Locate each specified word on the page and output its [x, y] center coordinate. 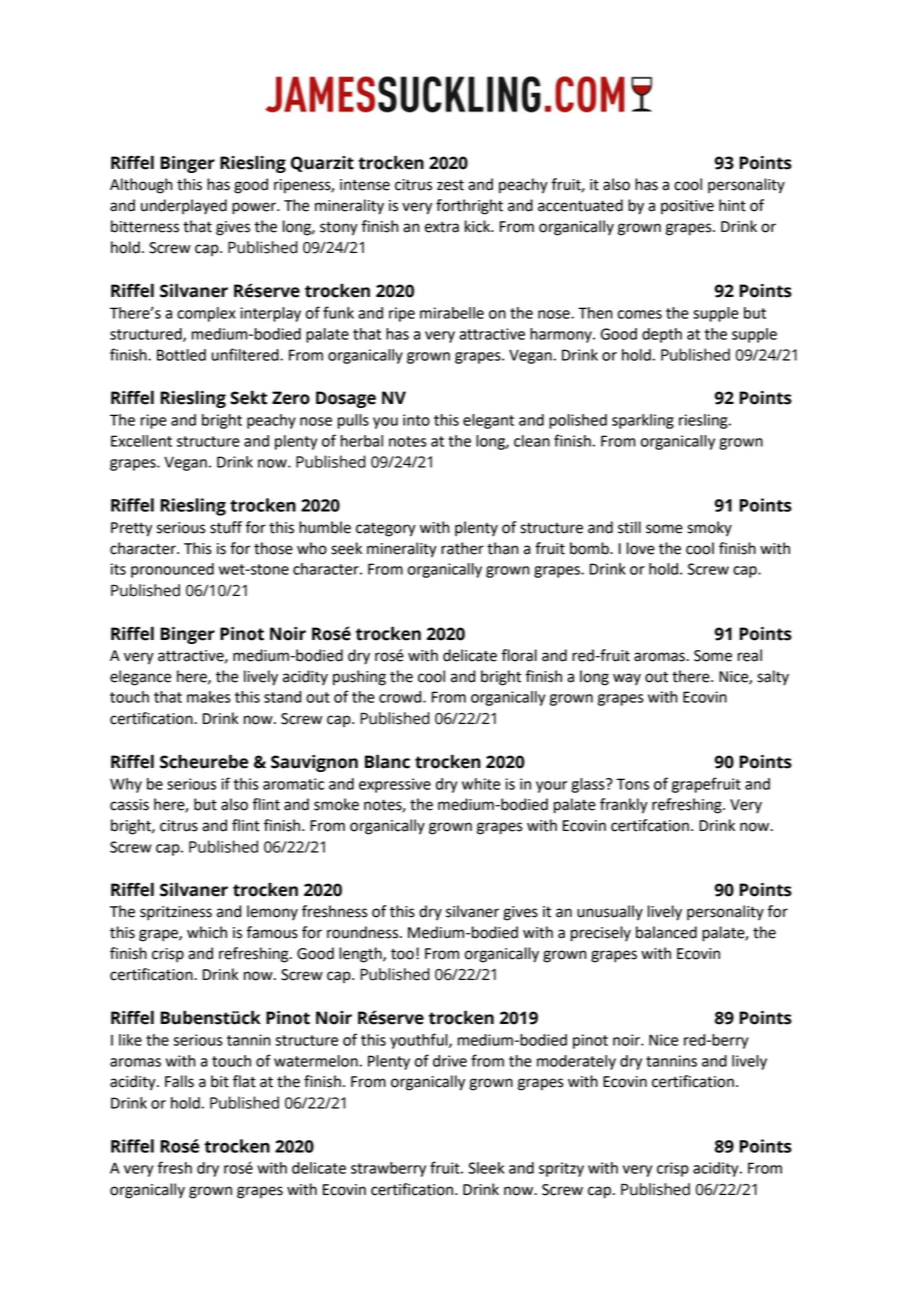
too [402, 954]
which [207, 932]
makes [209, 697]
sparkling [643, 421]
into [416, 420]
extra [442, 227]
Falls [179, 1081]
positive [687, 207]
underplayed [184, 207]
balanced [666, 932]
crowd [401, 697]
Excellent [141, 441]
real [750, 655]
